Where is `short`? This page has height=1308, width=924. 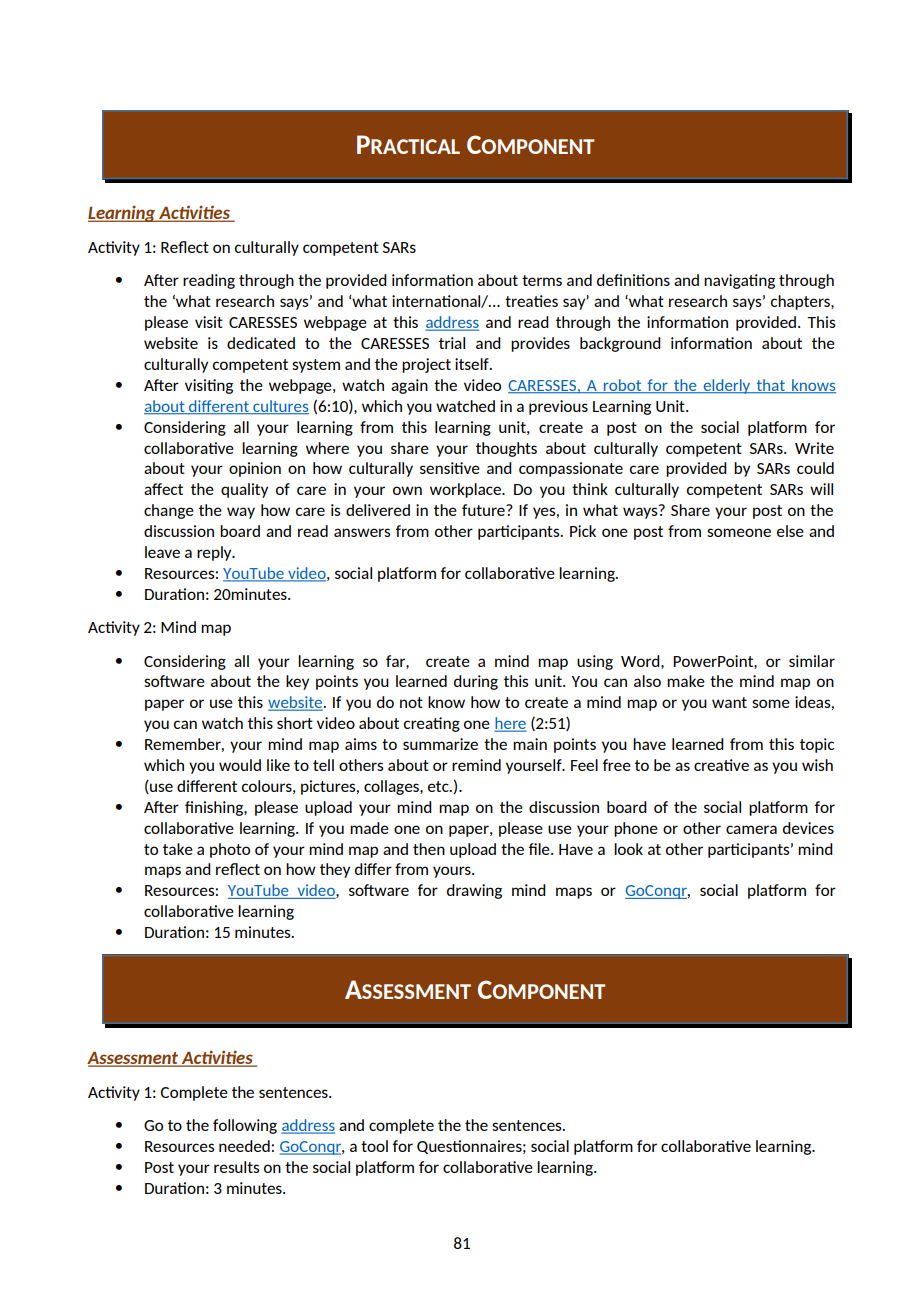
short is located at coordinates (295, 723).
